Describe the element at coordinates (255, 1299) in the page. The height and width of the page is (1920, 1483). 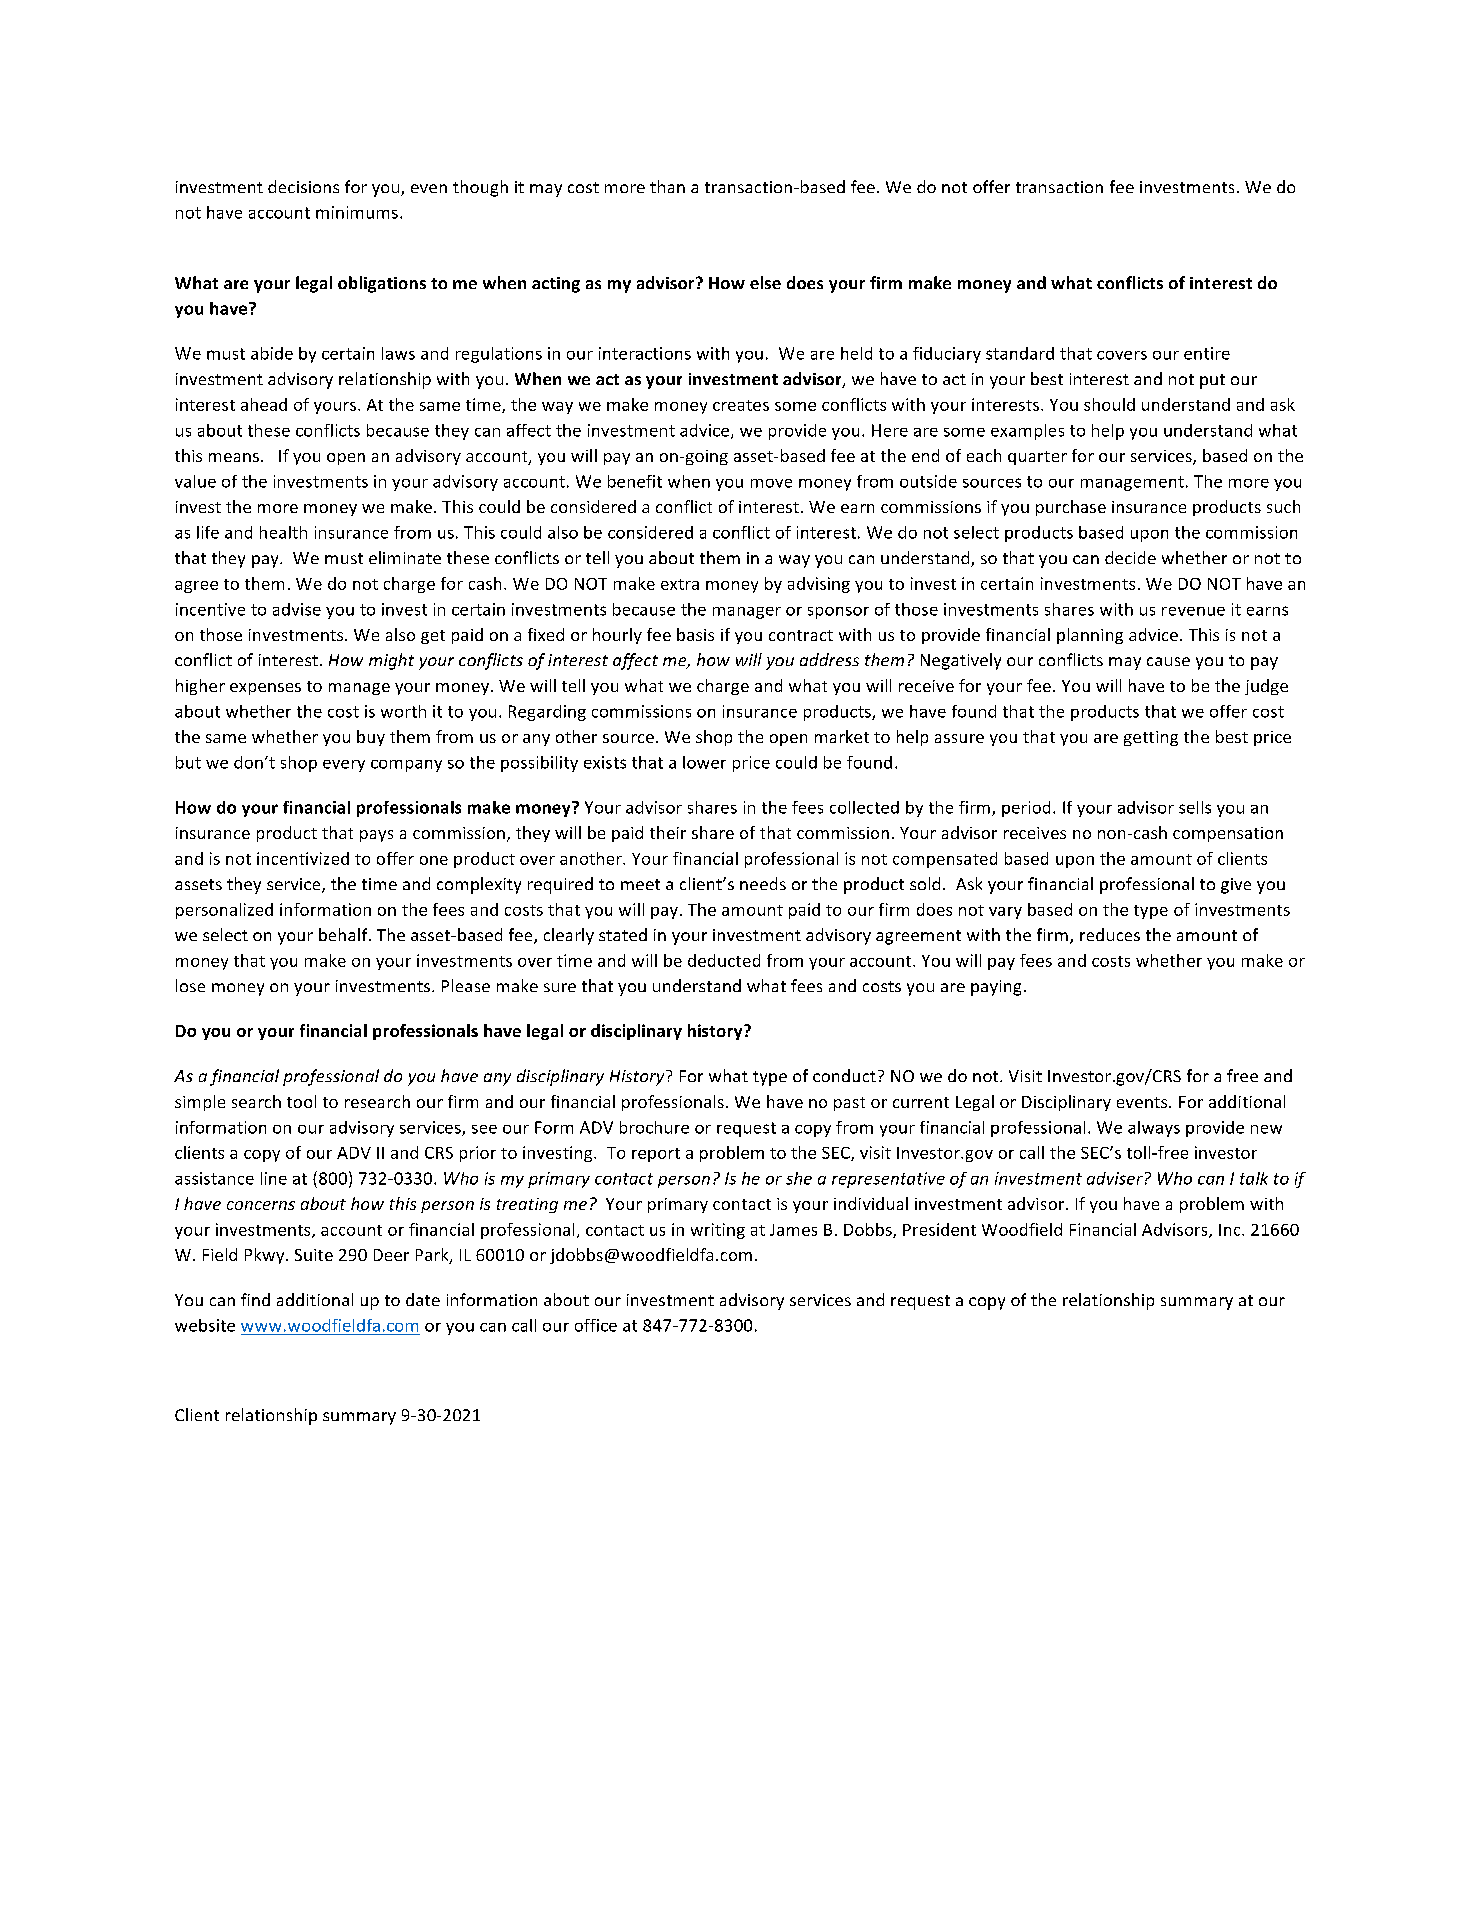
I see `find` at that location.
